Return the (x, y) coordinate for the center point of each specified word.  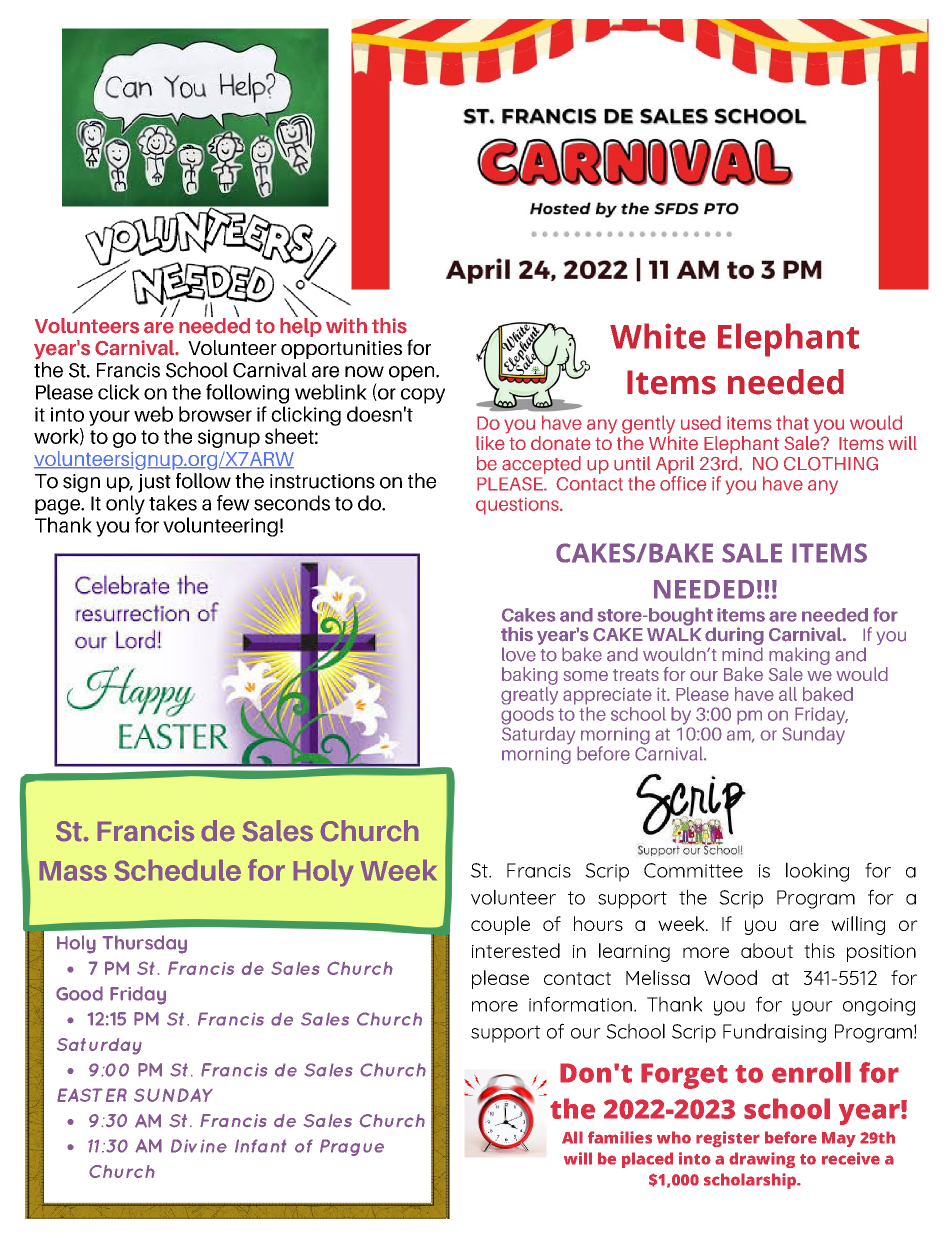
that (792, 422)
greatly (529, 696)
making (799, 656)
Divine (199, 1146)
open (413, 373)
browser (215, 414)
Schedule (177, 870)
